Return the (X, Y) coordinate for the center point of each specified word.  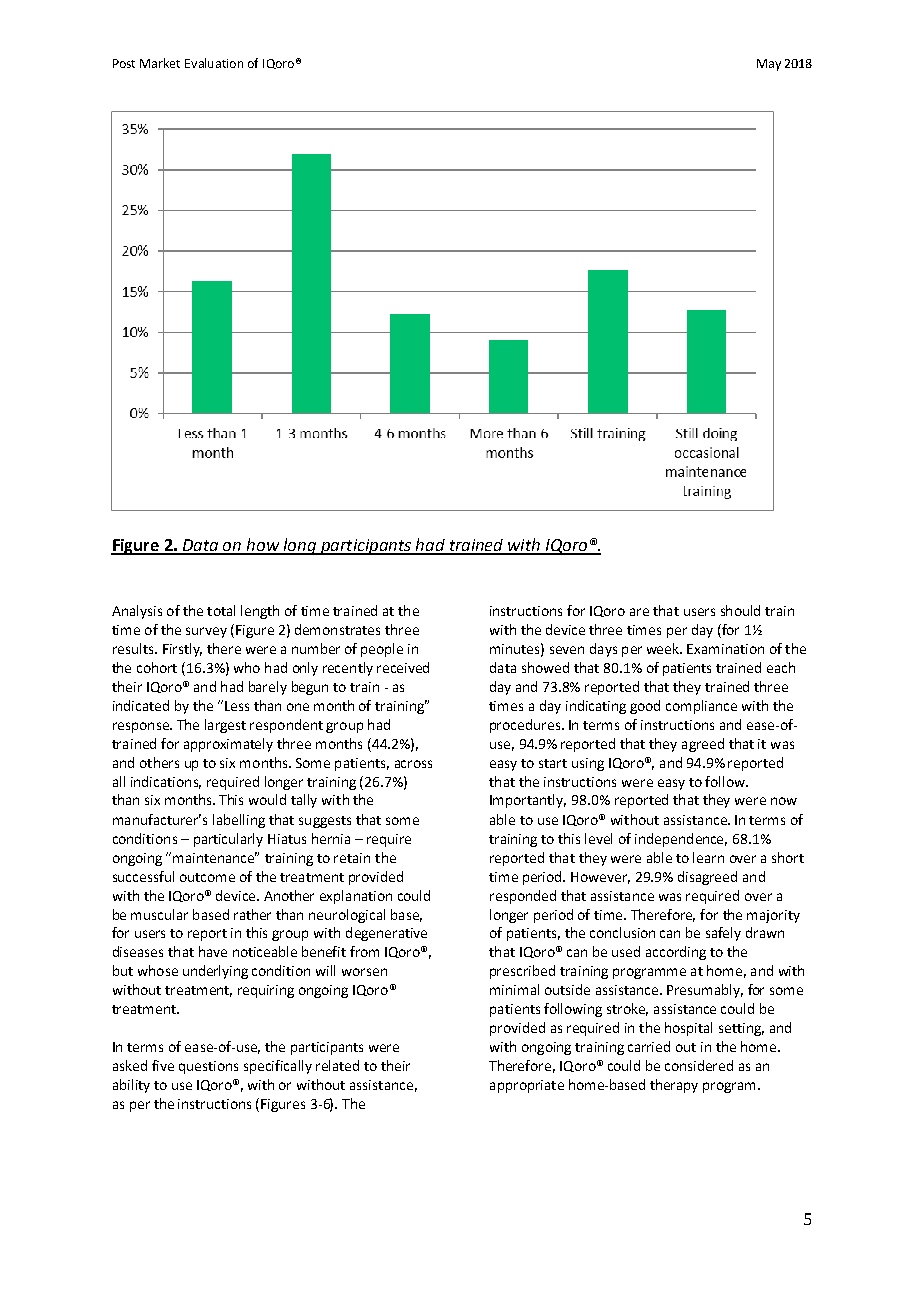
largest (225, 726)
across (413, 764)
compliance (701, 707)
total (221, 610)
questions (208, 1067)
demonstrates (337, 629)
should (740, 610)
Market (160, 63)
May (769, 65)
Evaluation (214, 63)
